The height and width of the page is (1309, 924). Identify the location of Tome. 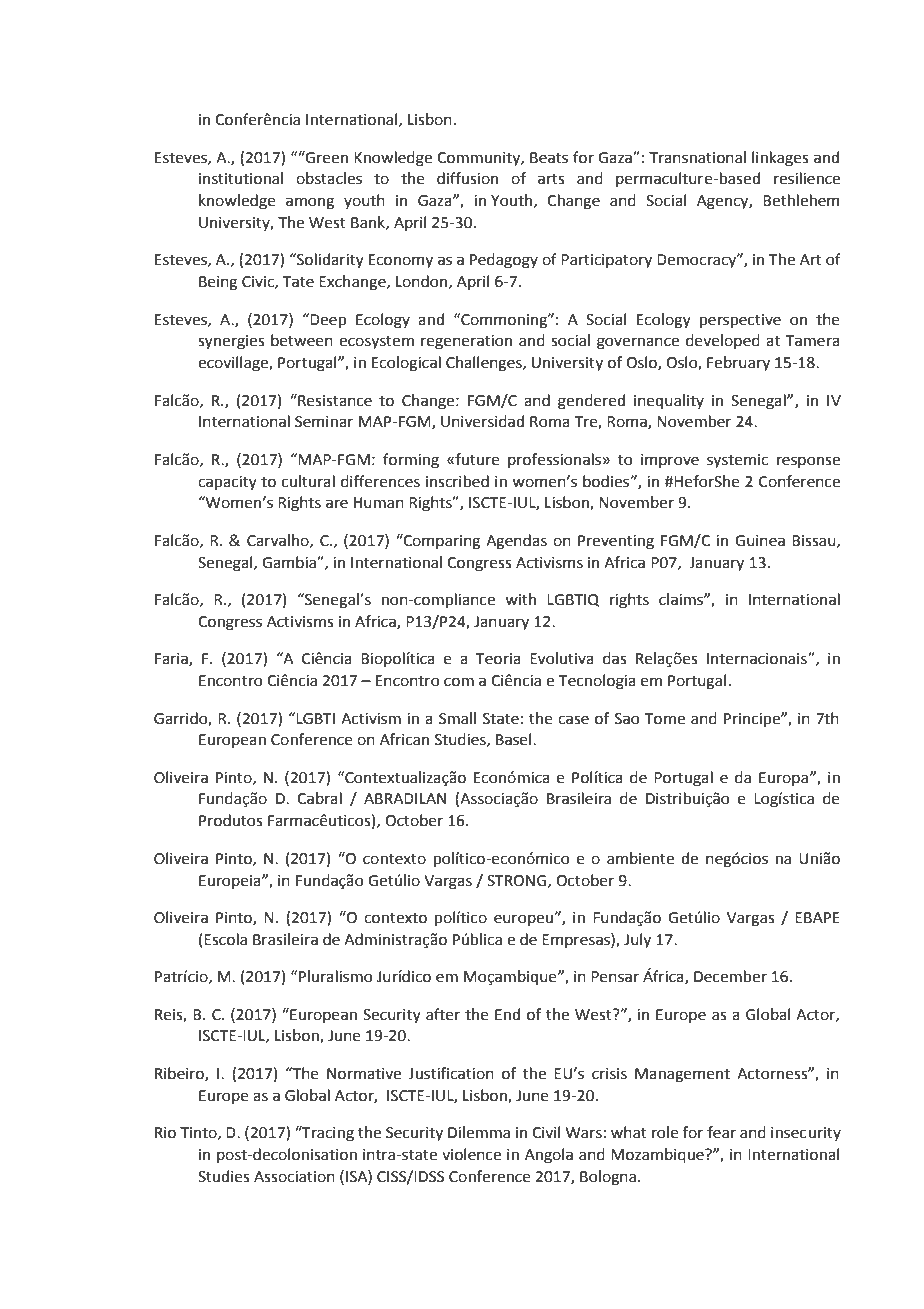
(665, 719).
